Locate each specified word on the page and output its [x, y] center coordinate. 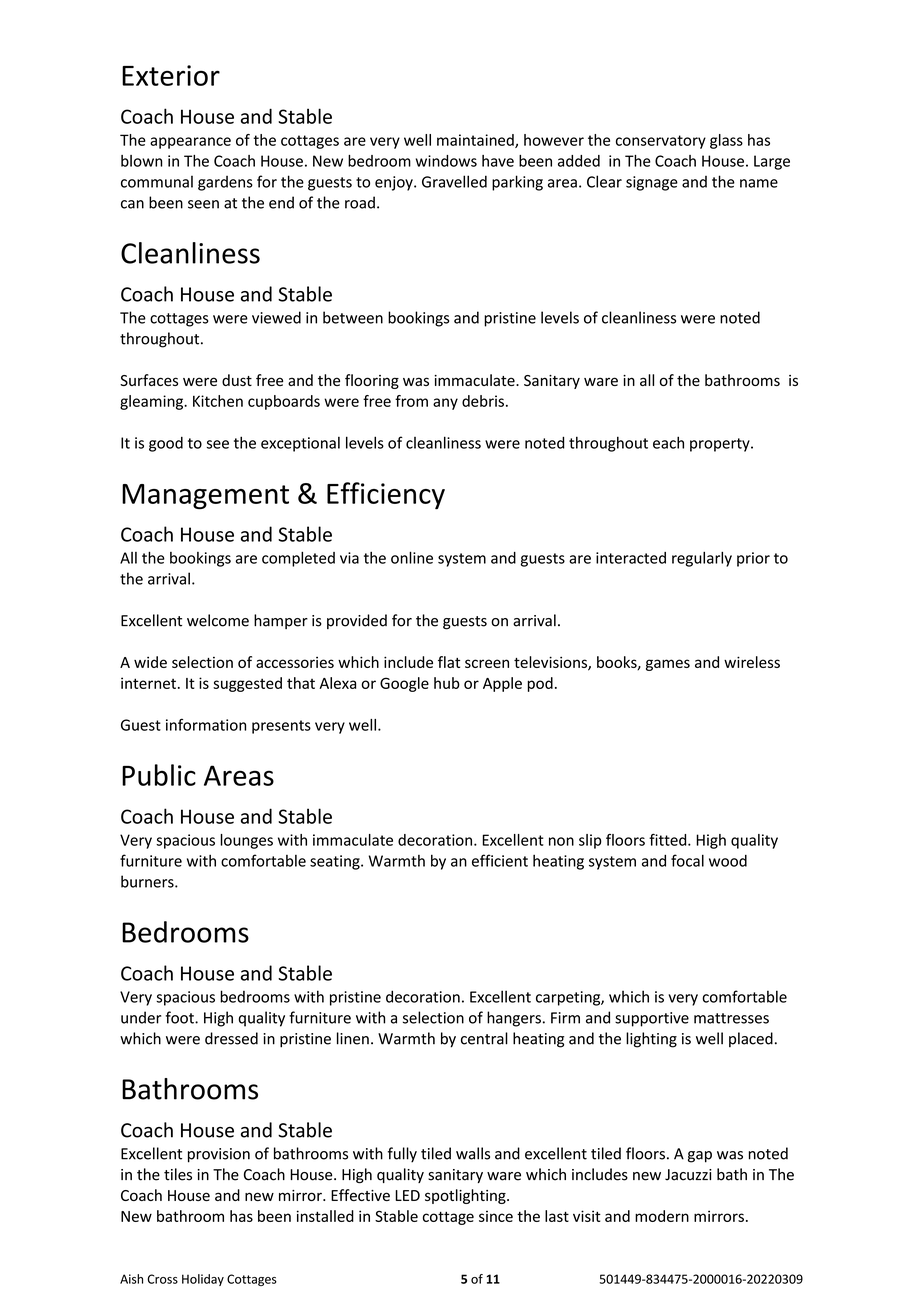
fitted [669, 840]
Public [159, 775]
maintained [476, 141]
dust [237, 380]
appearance [190, 143]
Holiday [203, 1280]
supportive [652, 1019]
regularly [702, 559]
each [668, 442]
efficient [500, 860]
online [412, 557]
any [445, 404]
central [484, 1038]
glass [726, 141]
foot [181, 1017]
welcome [218, 620]
